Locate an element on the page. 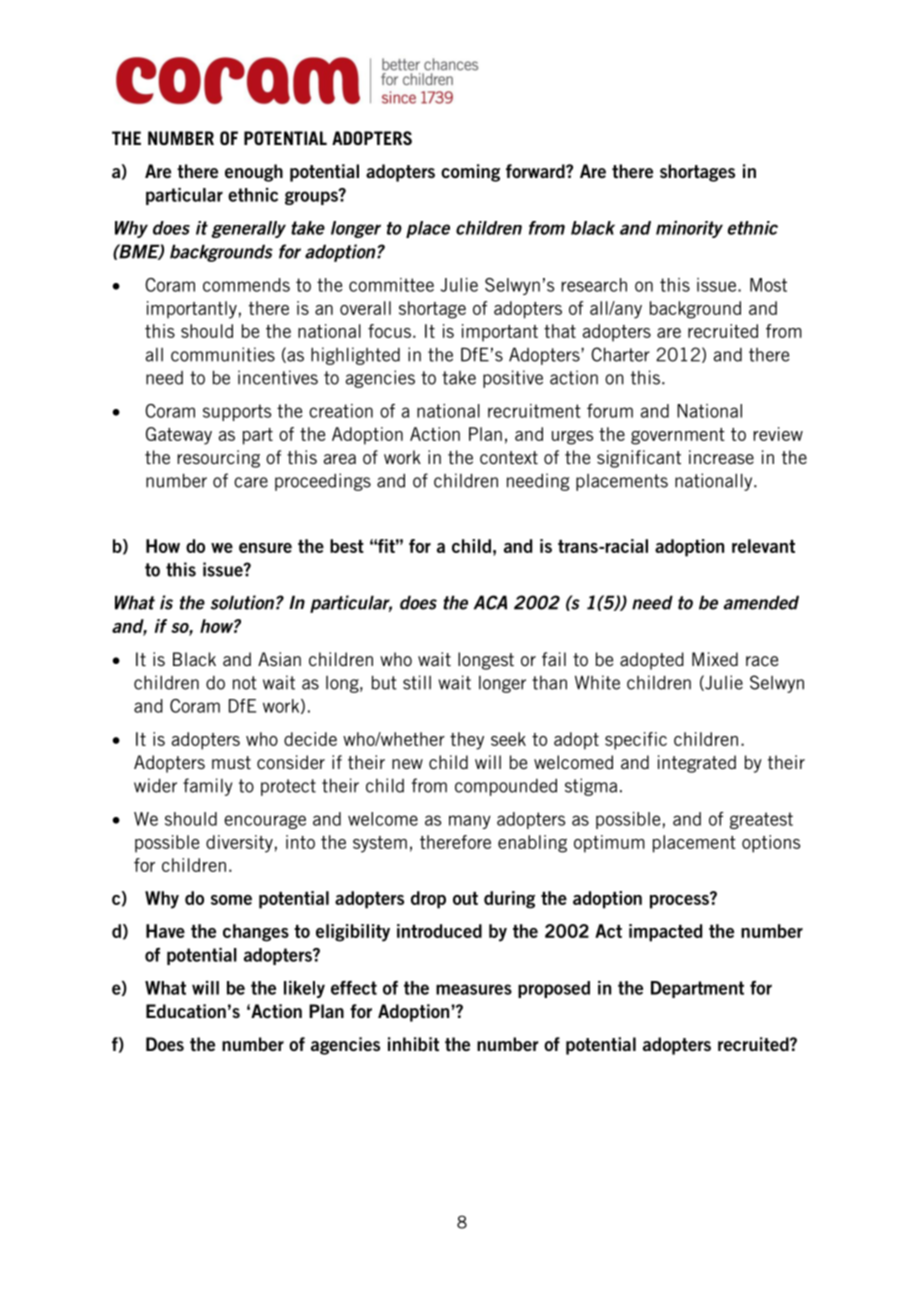  coming is located at coordinates (470, 173).
